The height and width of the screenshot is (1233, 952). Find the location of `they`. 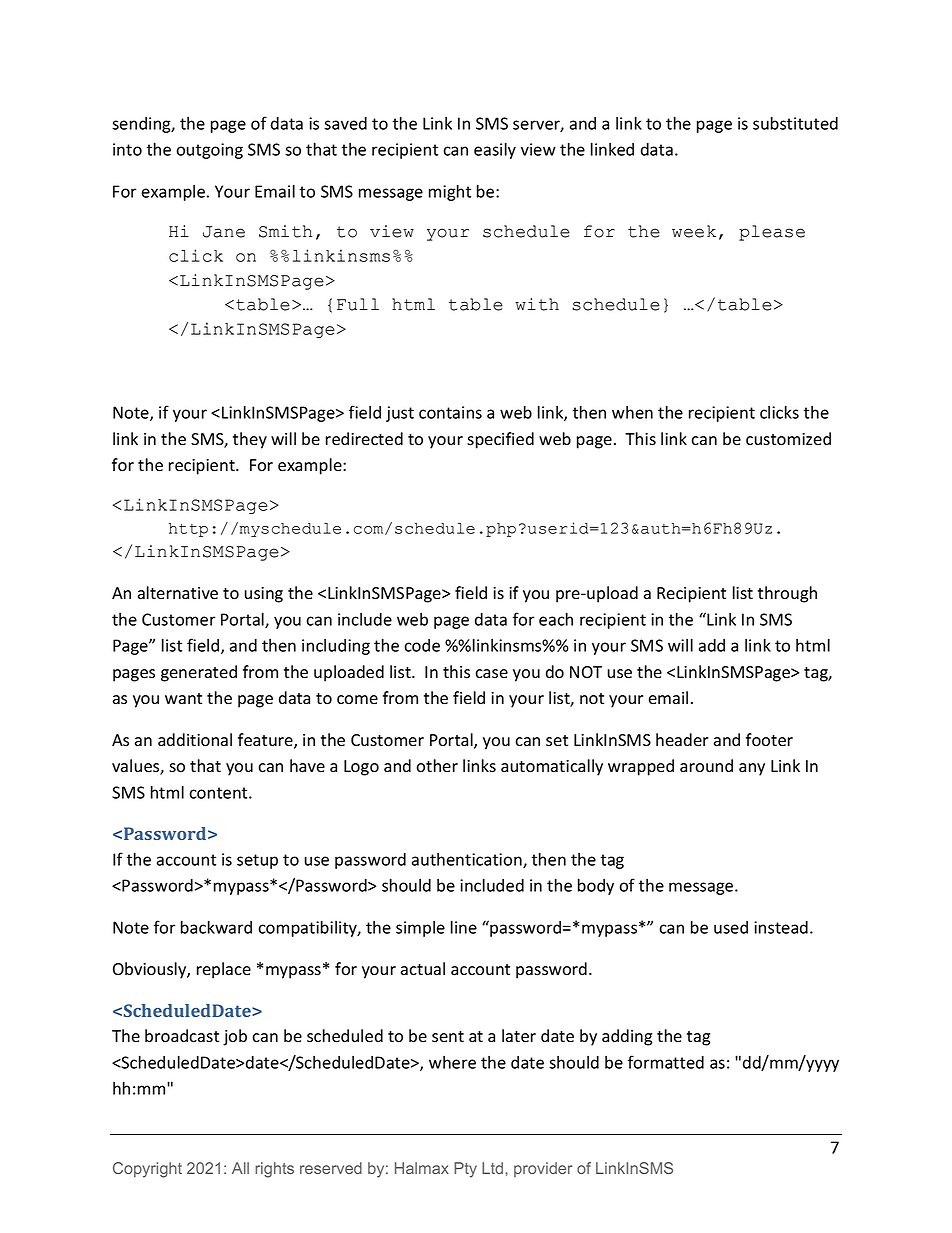

they is located at coordinates (250, 440).
